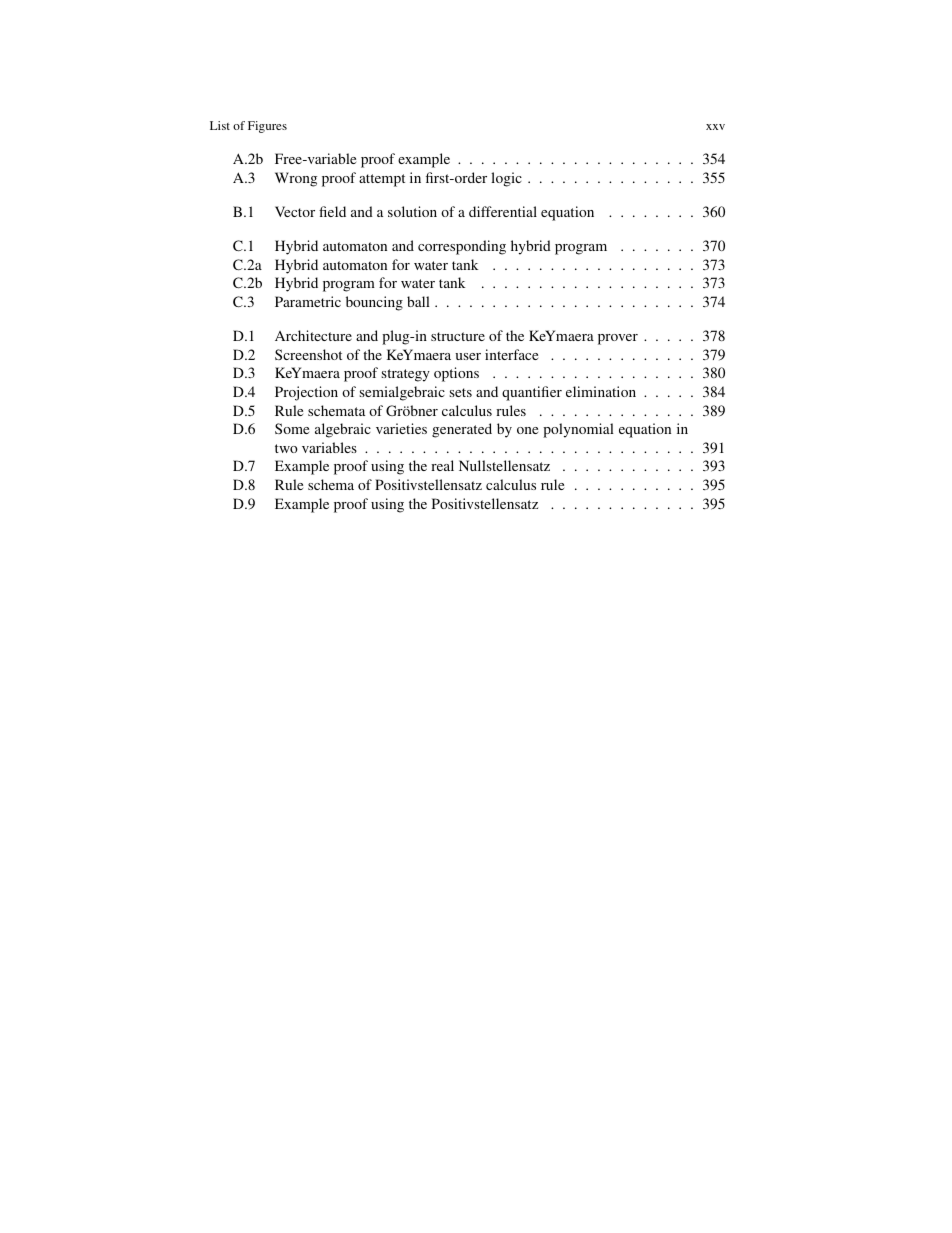 Image resolution: width=952 pixels, height=1233 pixels. I want to click on two, so click(286, 448).
